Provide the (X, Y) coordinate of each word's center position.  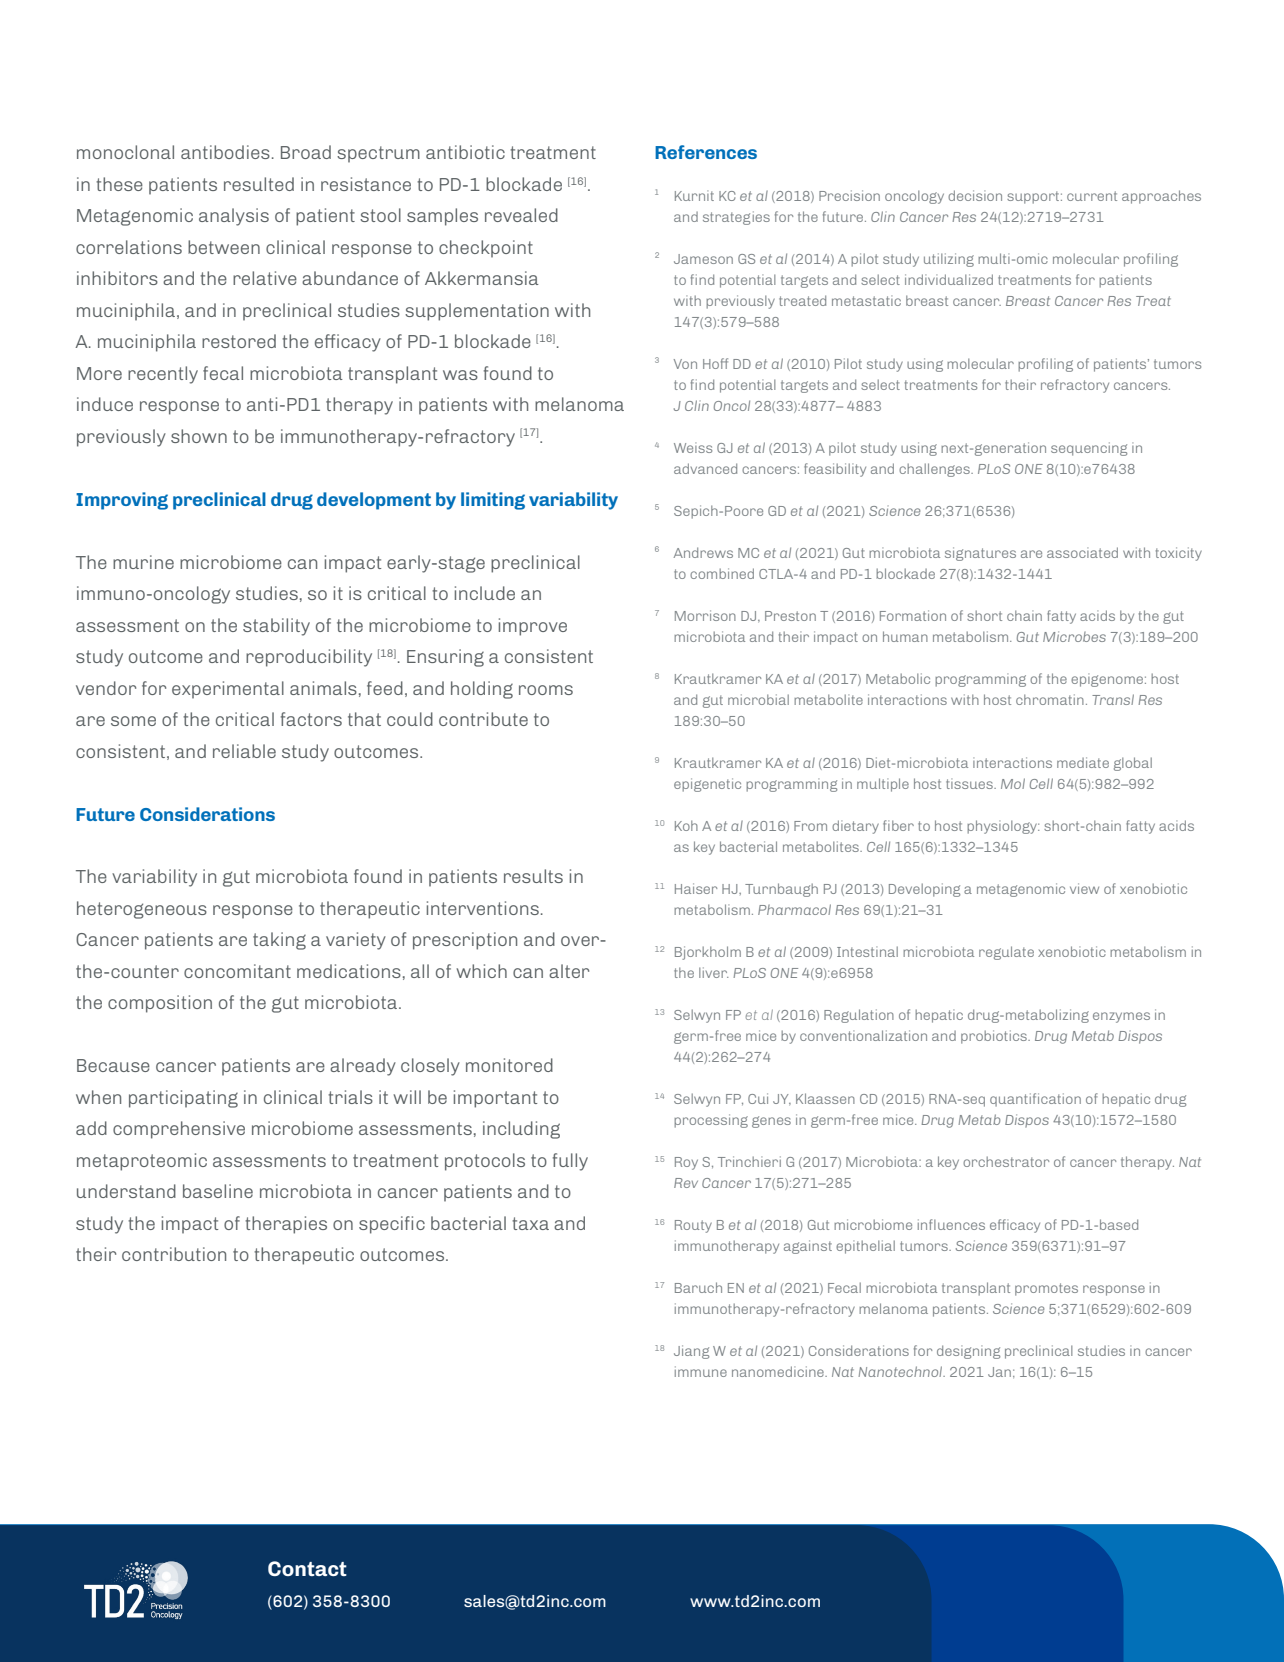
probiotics (995, 1037)
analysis (234, 217)
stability (276, 627)
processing (711, 1121)
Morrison (705, 615)
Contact (307, 1568)
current (1092, 196)
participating (183, 1099)
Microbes (1074, 636)
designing (968, 1352)
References (706, 152)
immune (701, 1371)
